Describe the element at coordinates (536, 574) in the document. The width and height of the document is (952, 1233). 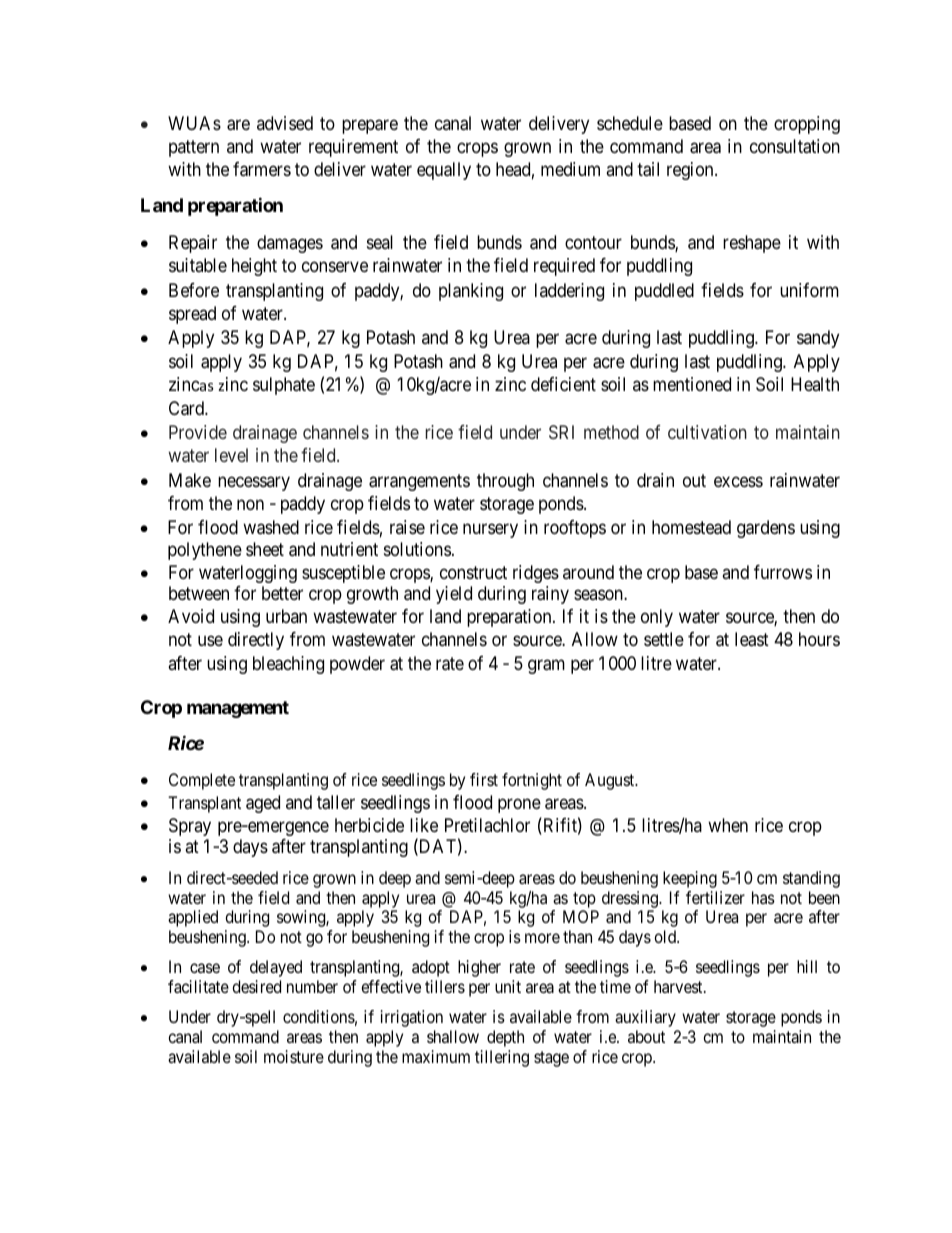
I see `ridges` at that location.
